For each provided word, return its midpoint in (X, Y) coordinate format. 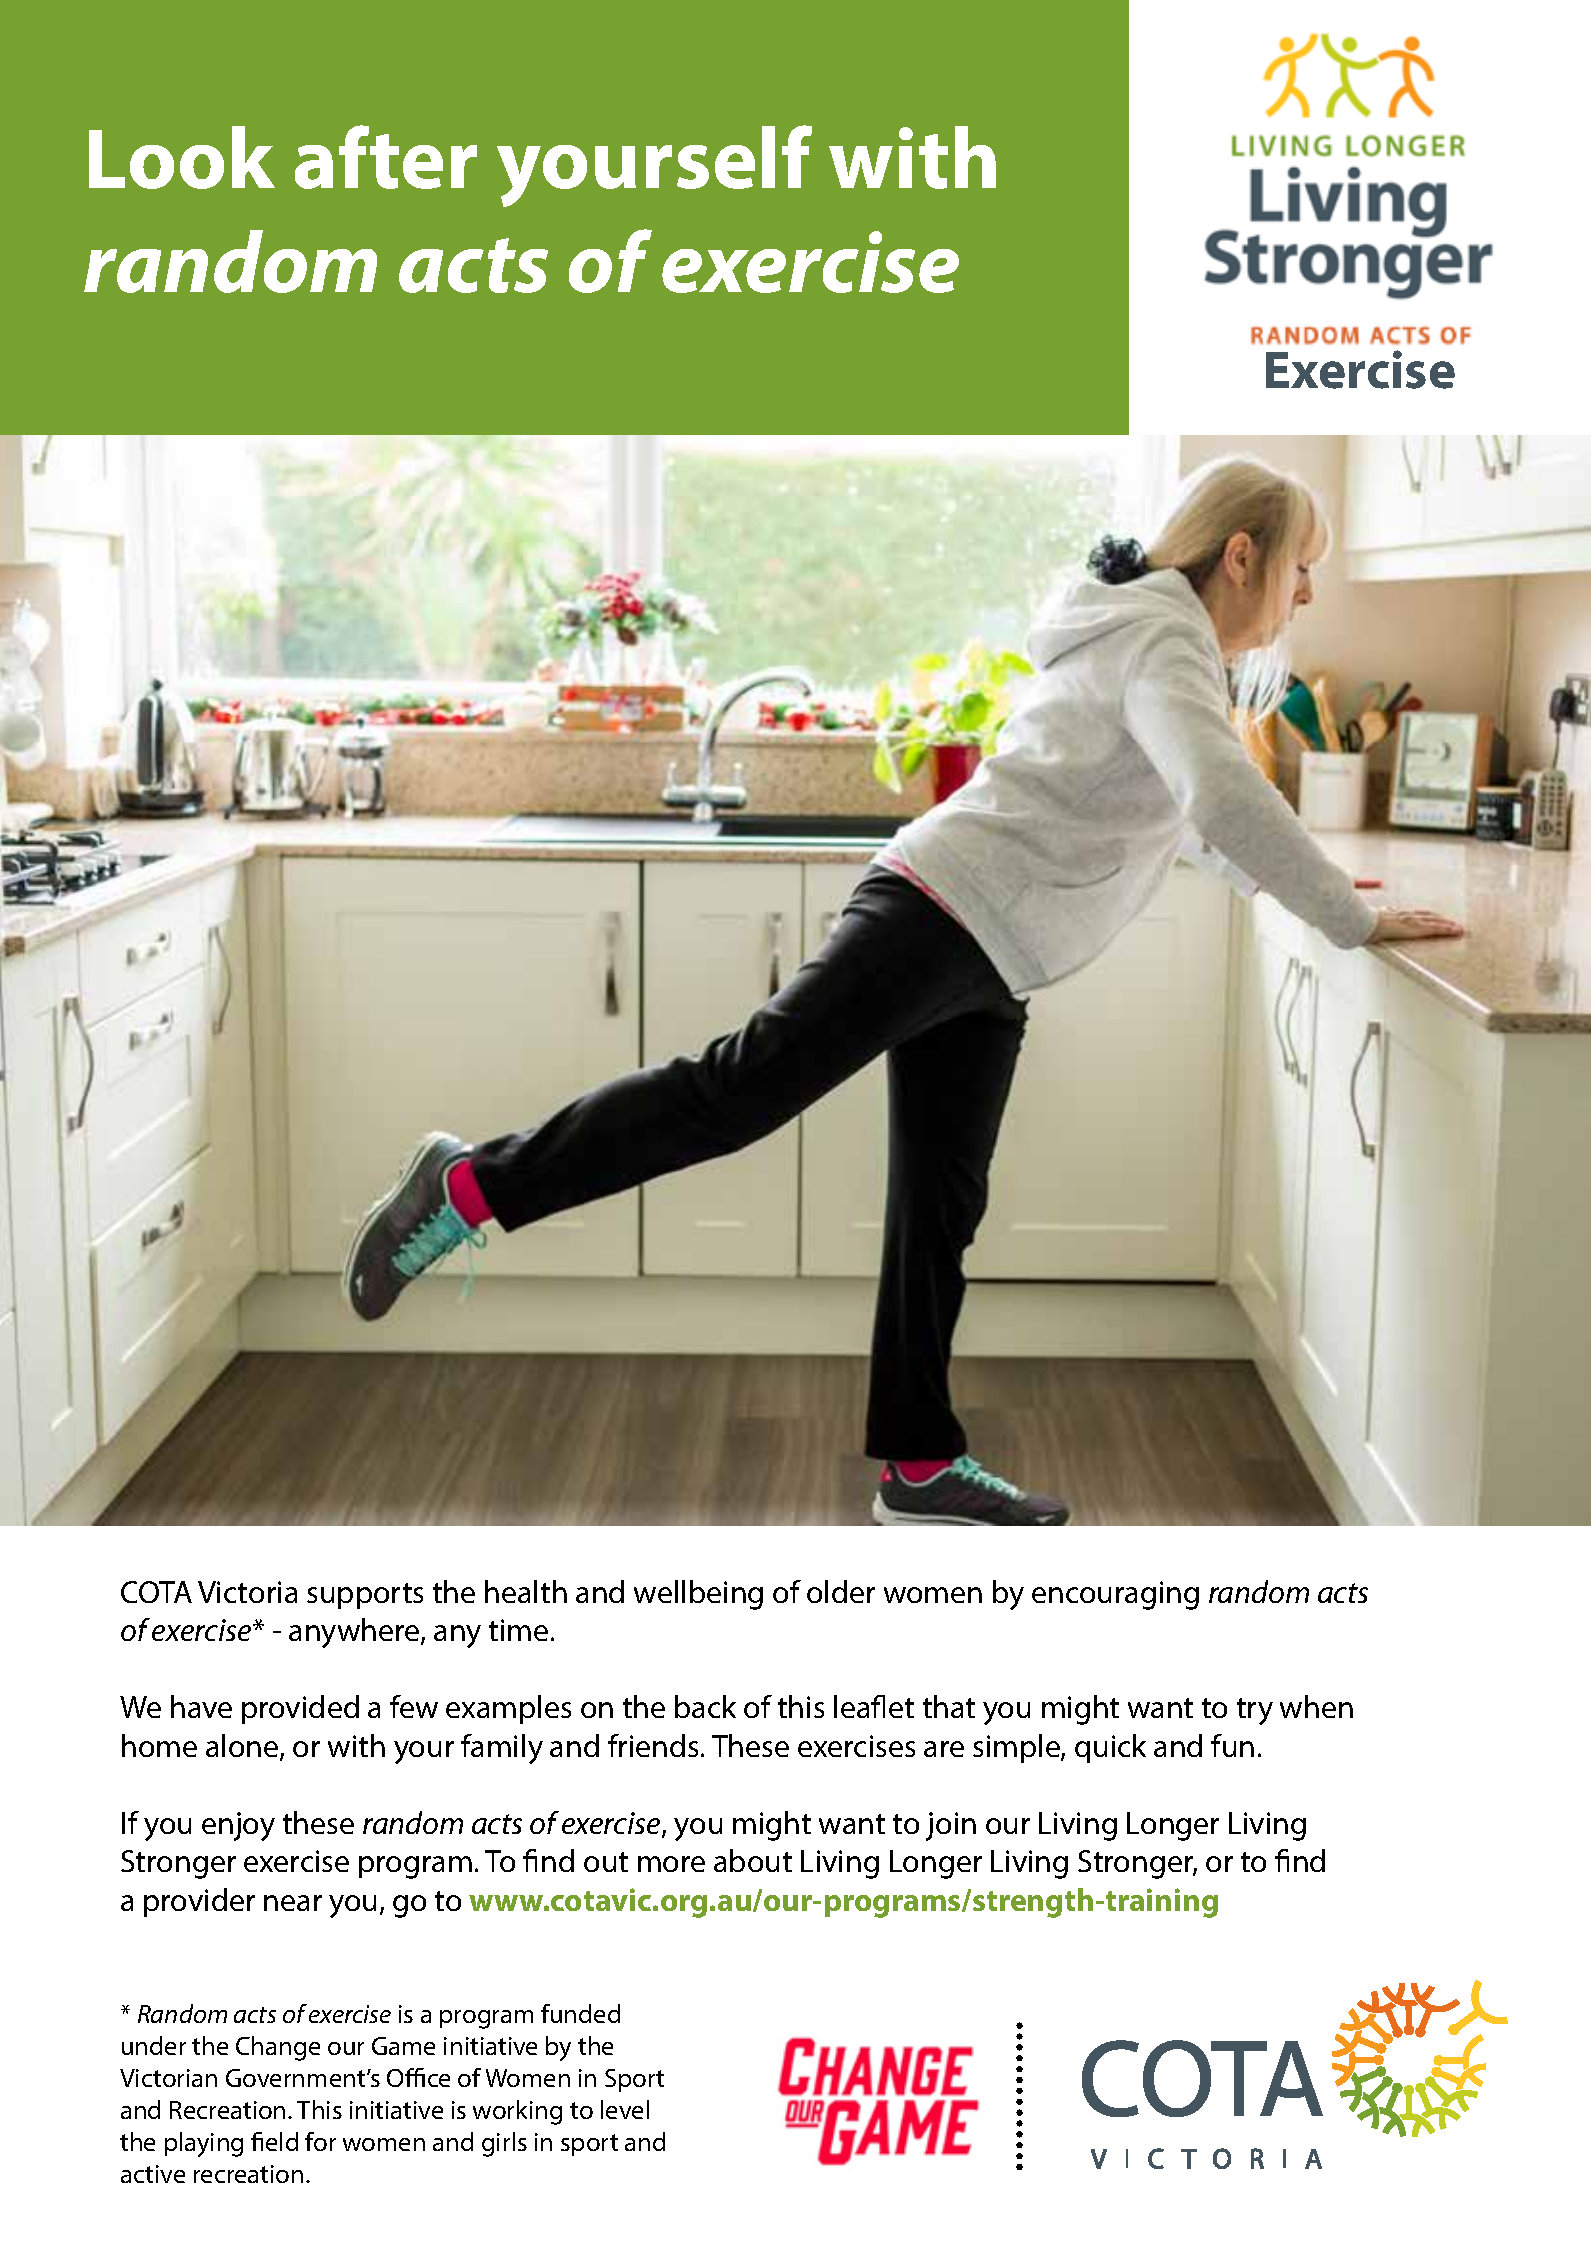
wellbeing (698, 1595)
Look (182, 157)
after (386, 157)
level (625, 2109)
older (841, 1591)
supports (365, 1596)
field (274, 2141)
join (951, 1826)
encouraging (1115, 1595)
